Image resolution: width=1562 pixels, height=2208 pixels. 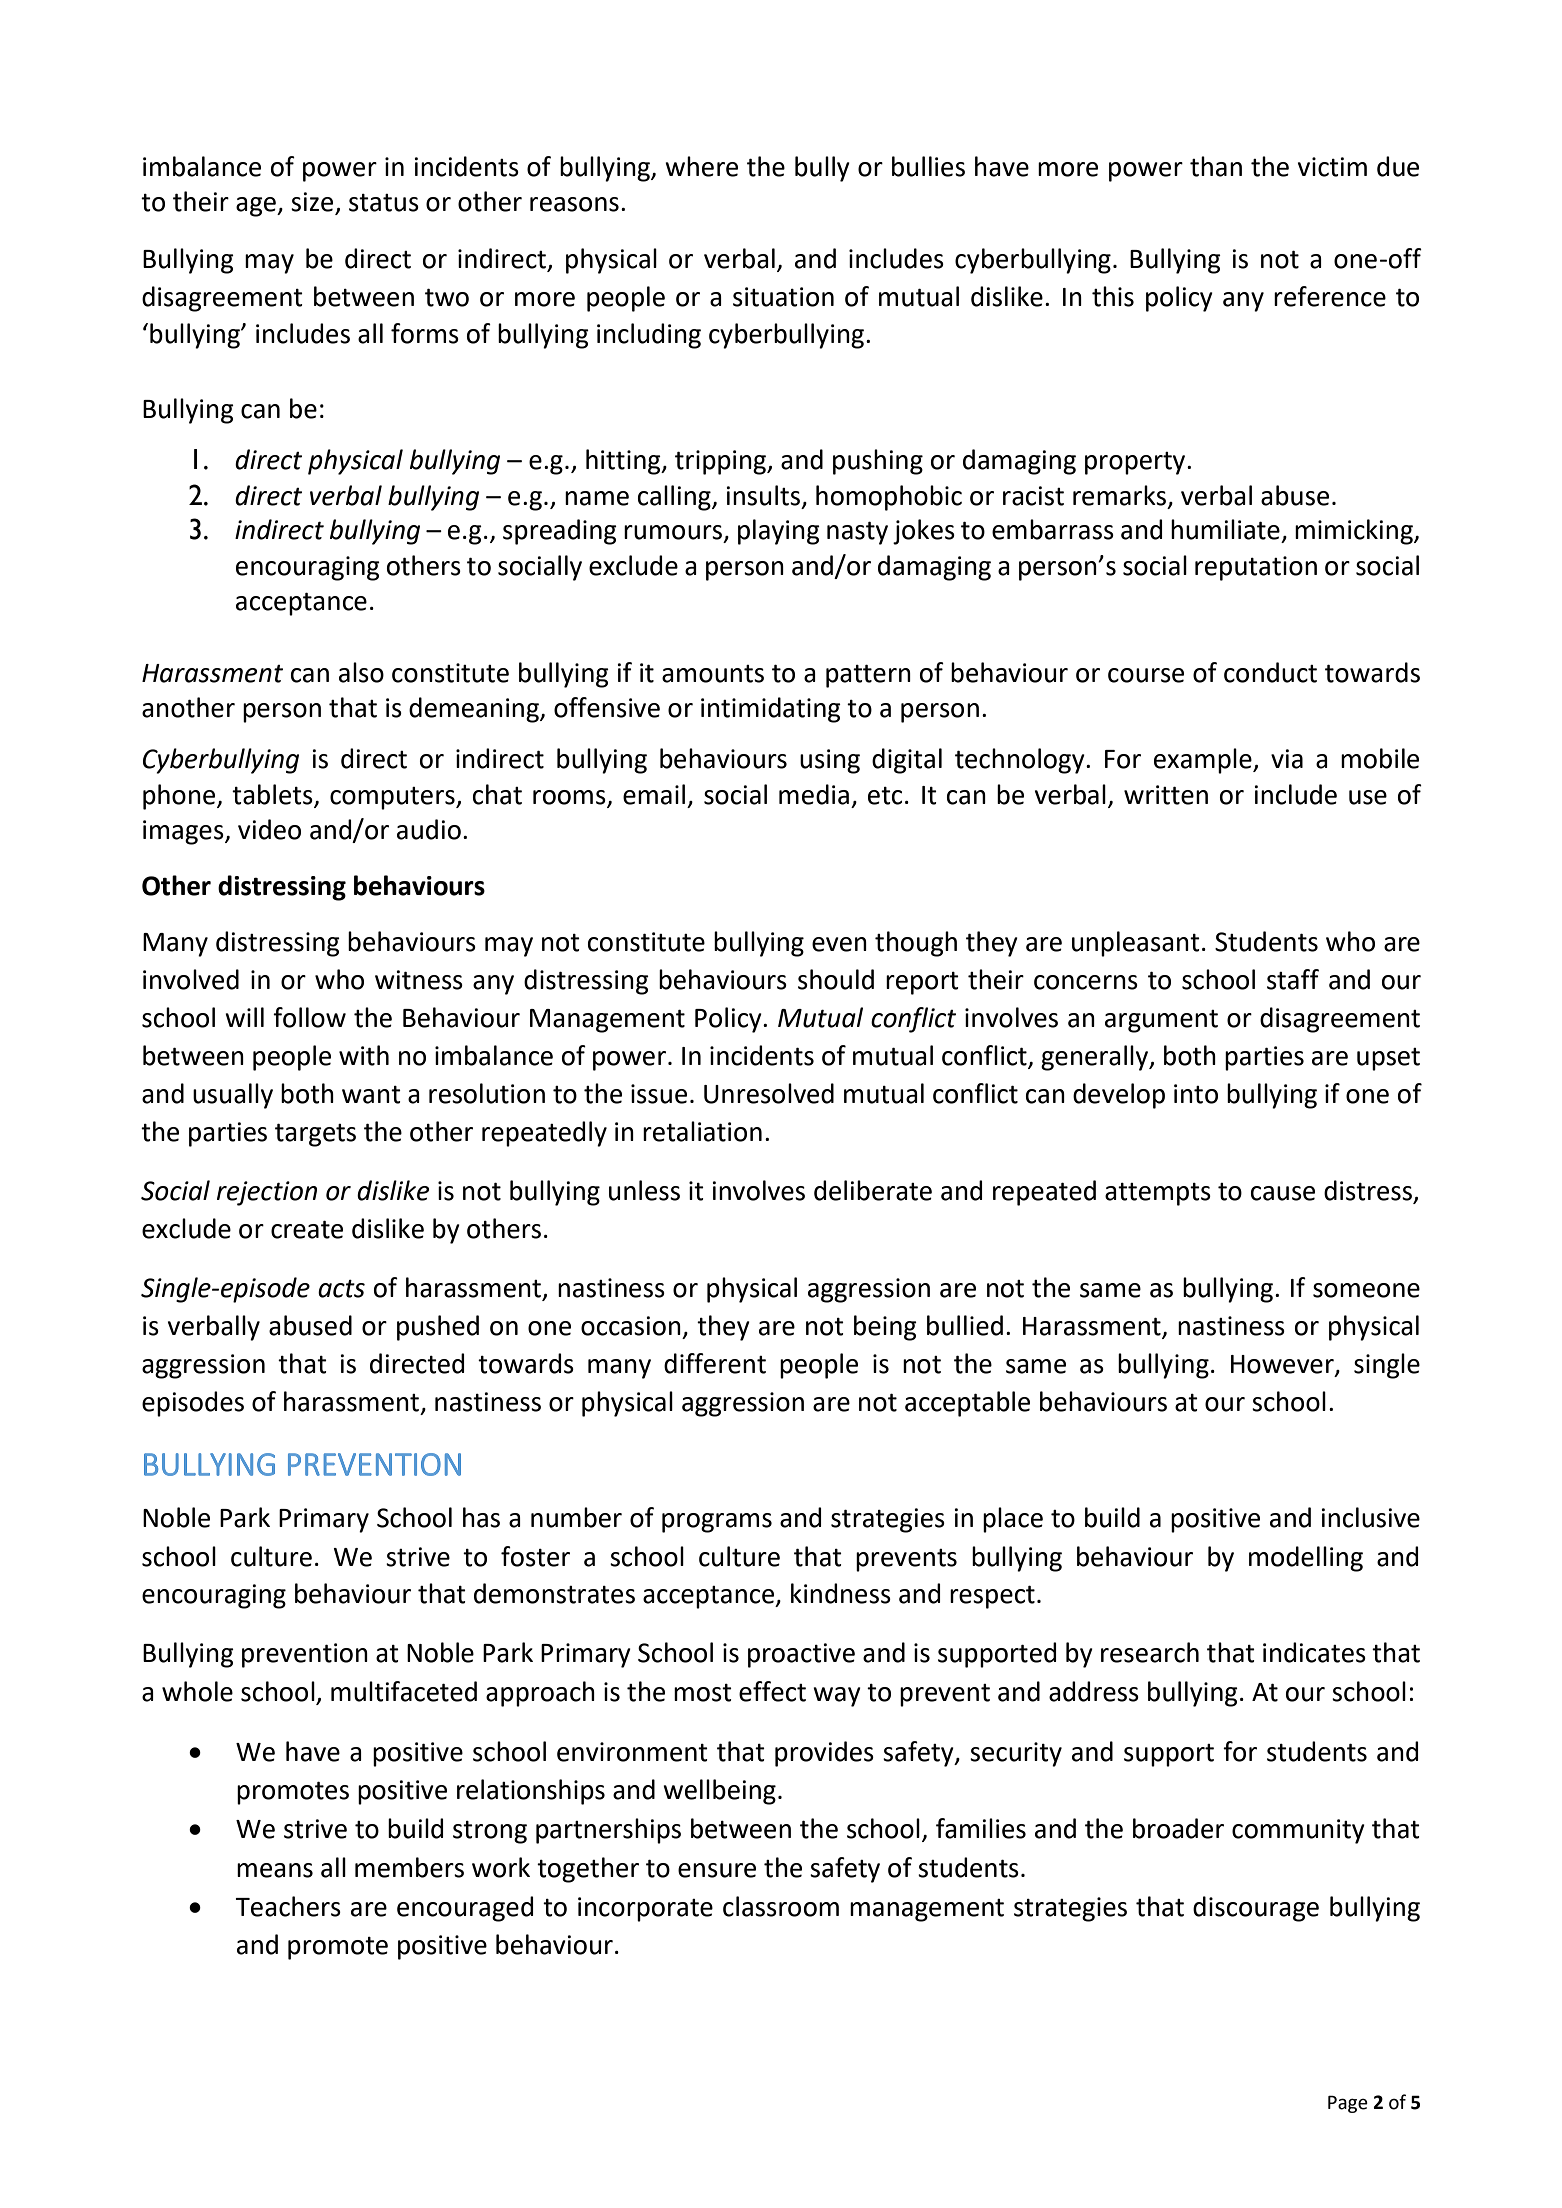 I want to click on size, so click(x=313, y=203).
